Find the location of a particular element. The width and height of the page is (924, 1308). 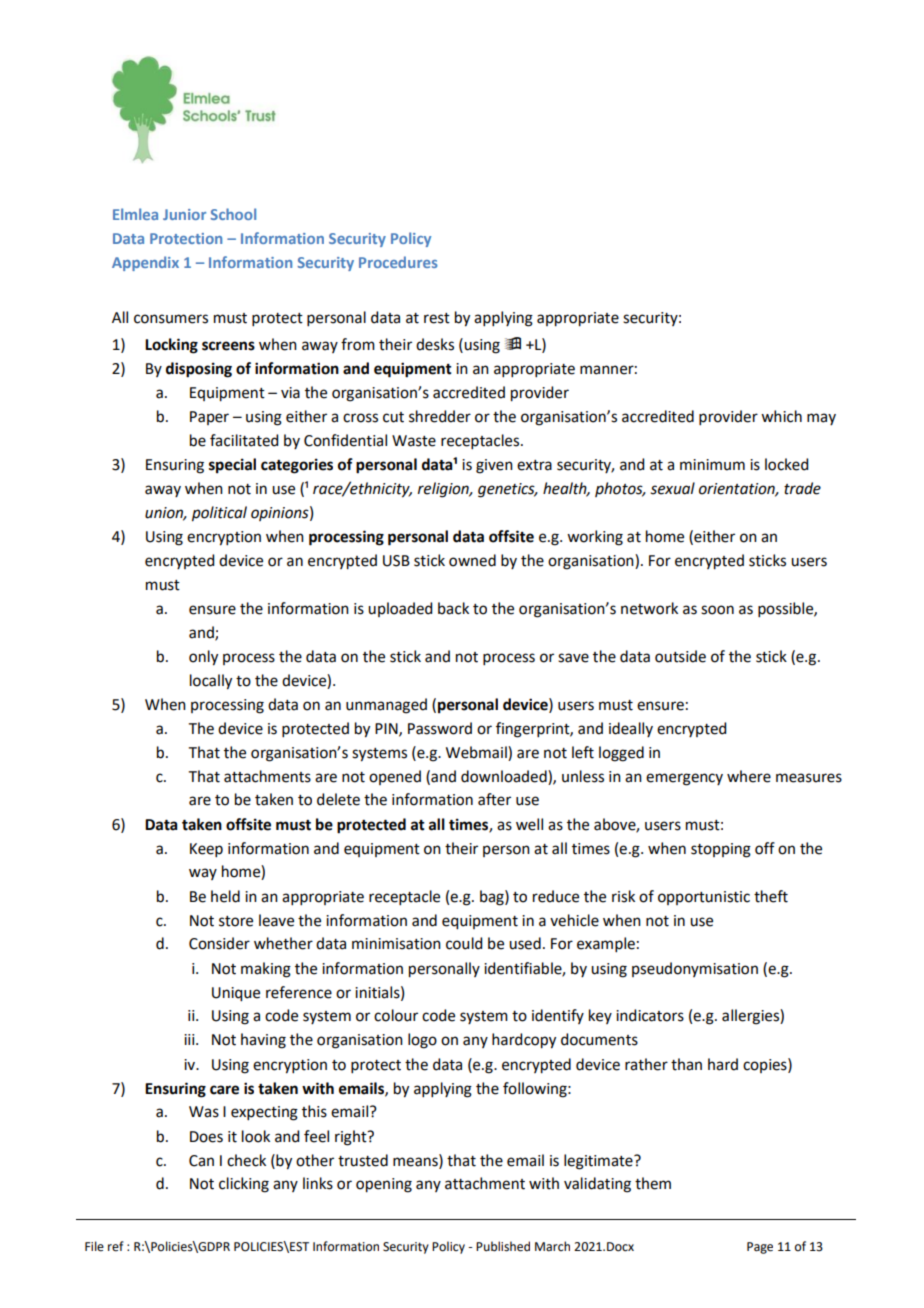

owned is located at coordinates (472, 560).
